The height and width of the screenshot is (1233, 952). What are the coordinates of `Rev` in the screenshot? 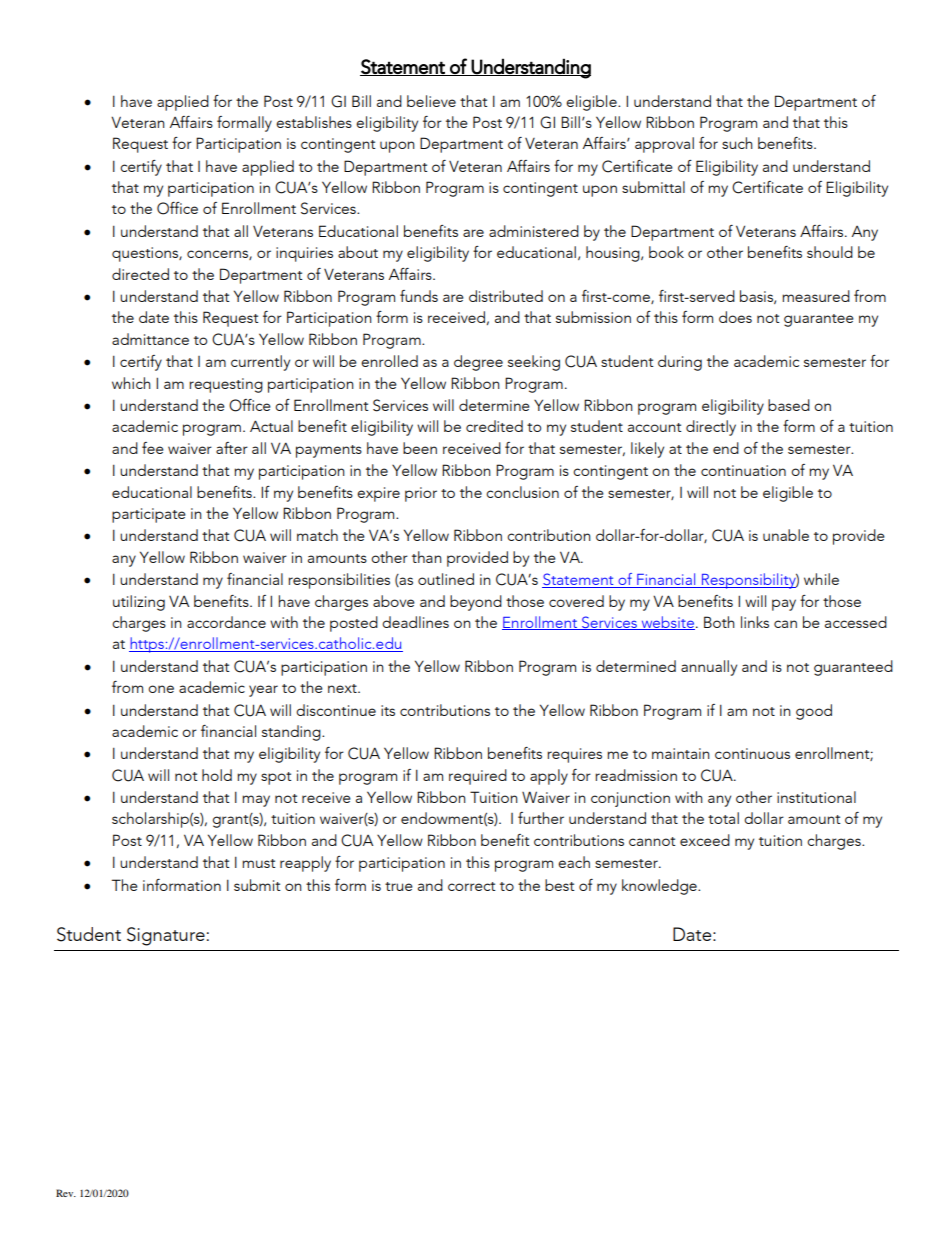 It's located at (66, 1193).
